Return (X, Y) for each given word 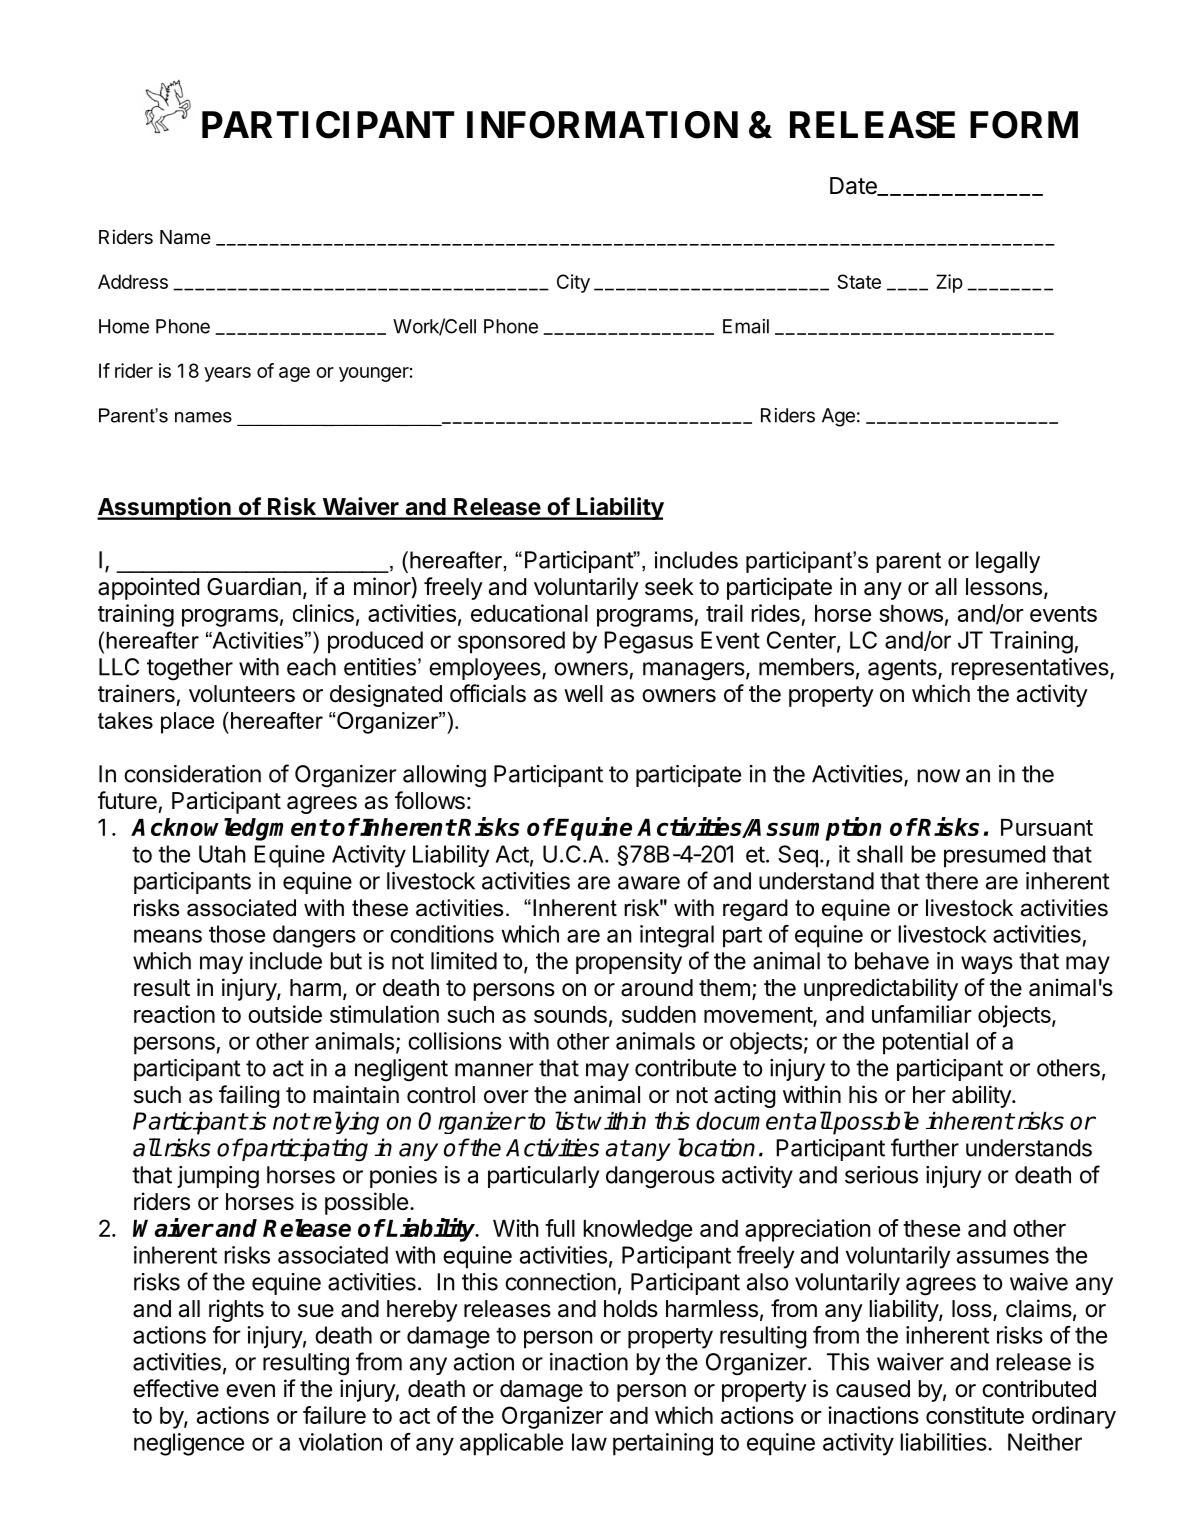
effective (176, 1388)
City (573, 283)
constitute (975, 1415)
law (589, 1442)
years (227, 374)
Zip (949, 283)
